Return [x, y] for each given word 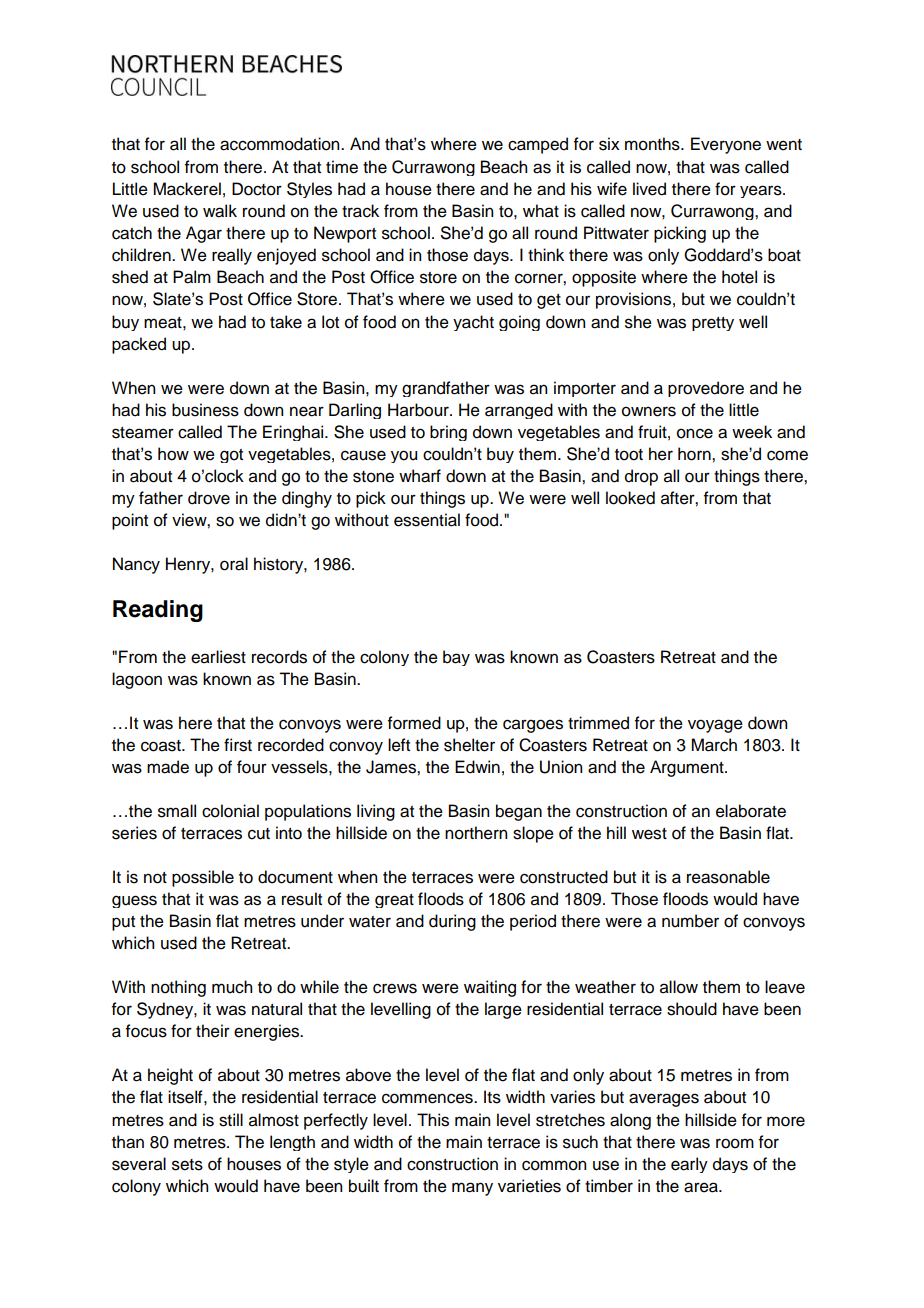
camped [538, 145]
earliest [218, 657]
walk [220, 211]
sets [187, 1165]
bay [456, 658]
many [472, 1189]
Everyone [726, 145]
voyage [715, 726]
